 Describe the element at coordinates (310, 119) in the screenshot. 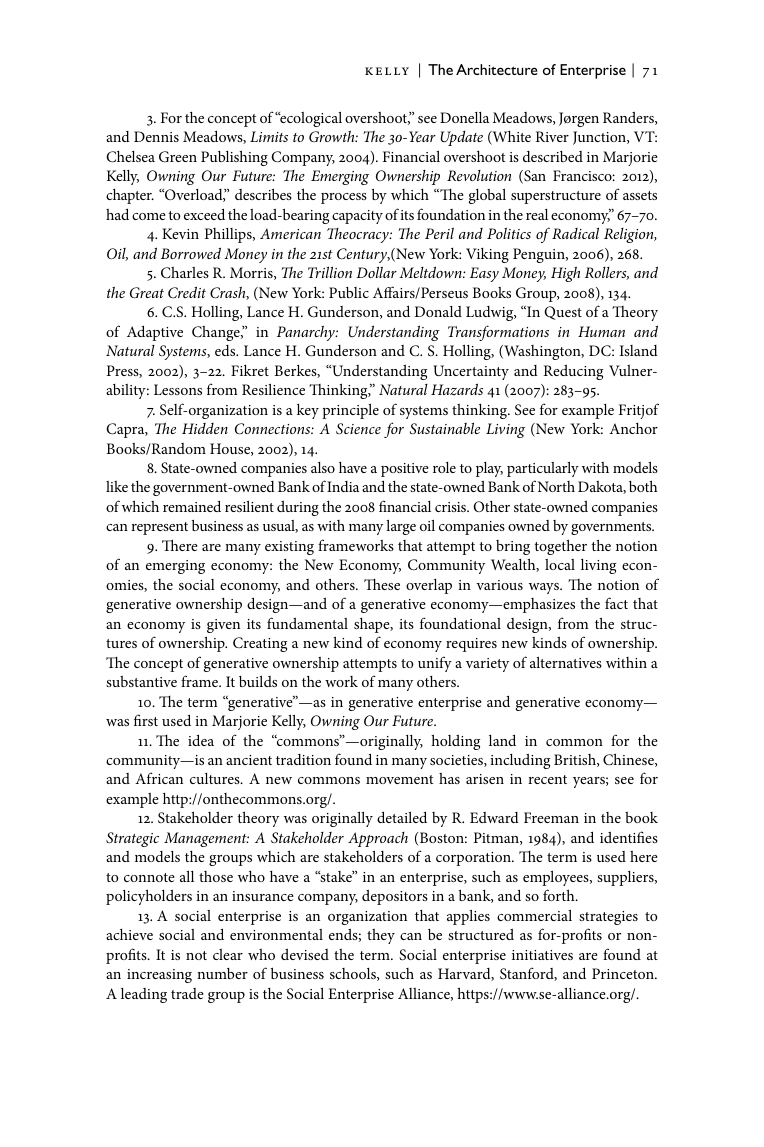

I see `ecological` at that location.
